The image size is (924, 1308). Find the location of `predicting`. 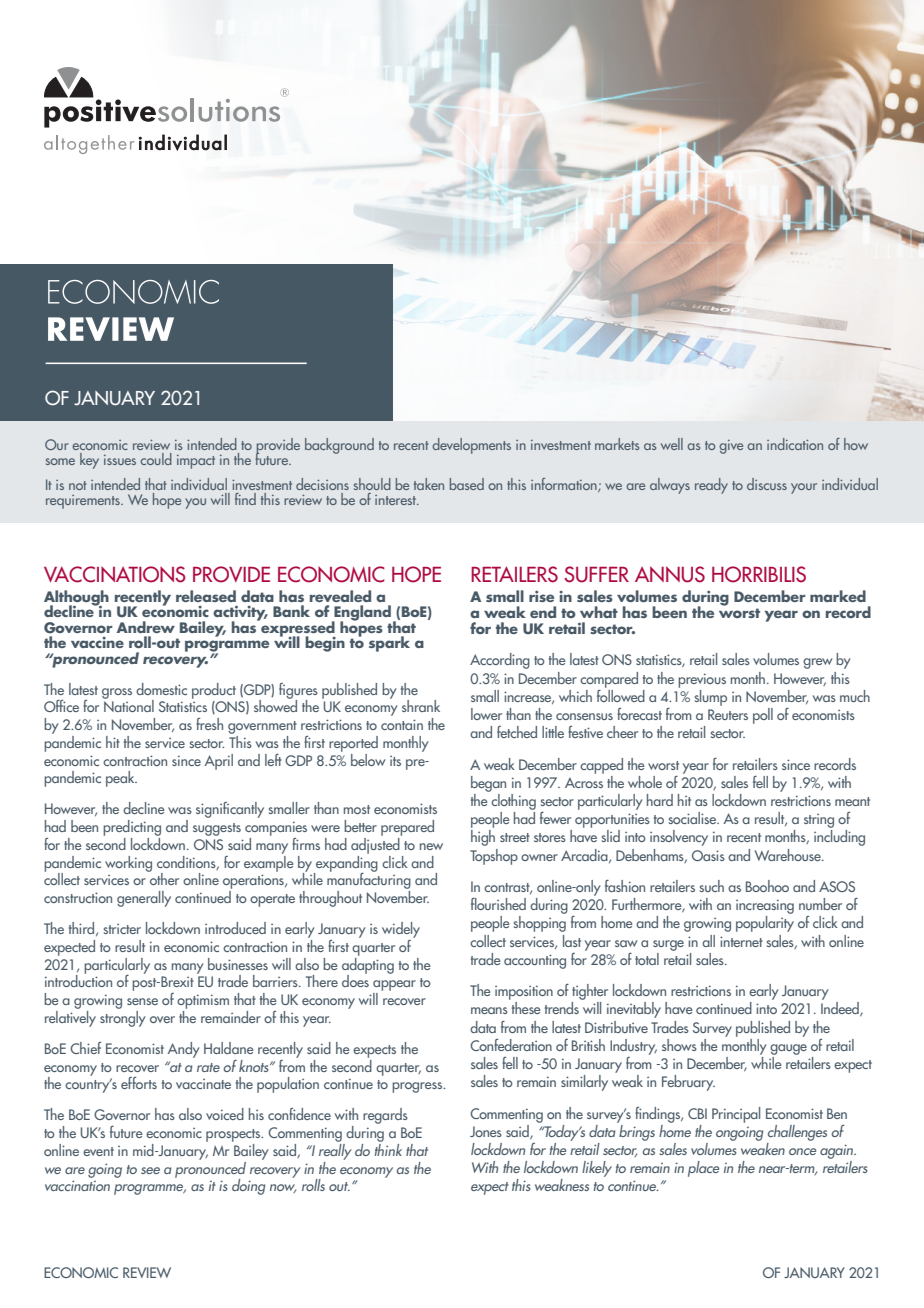

predicting is located at coordinates (132, 828).
